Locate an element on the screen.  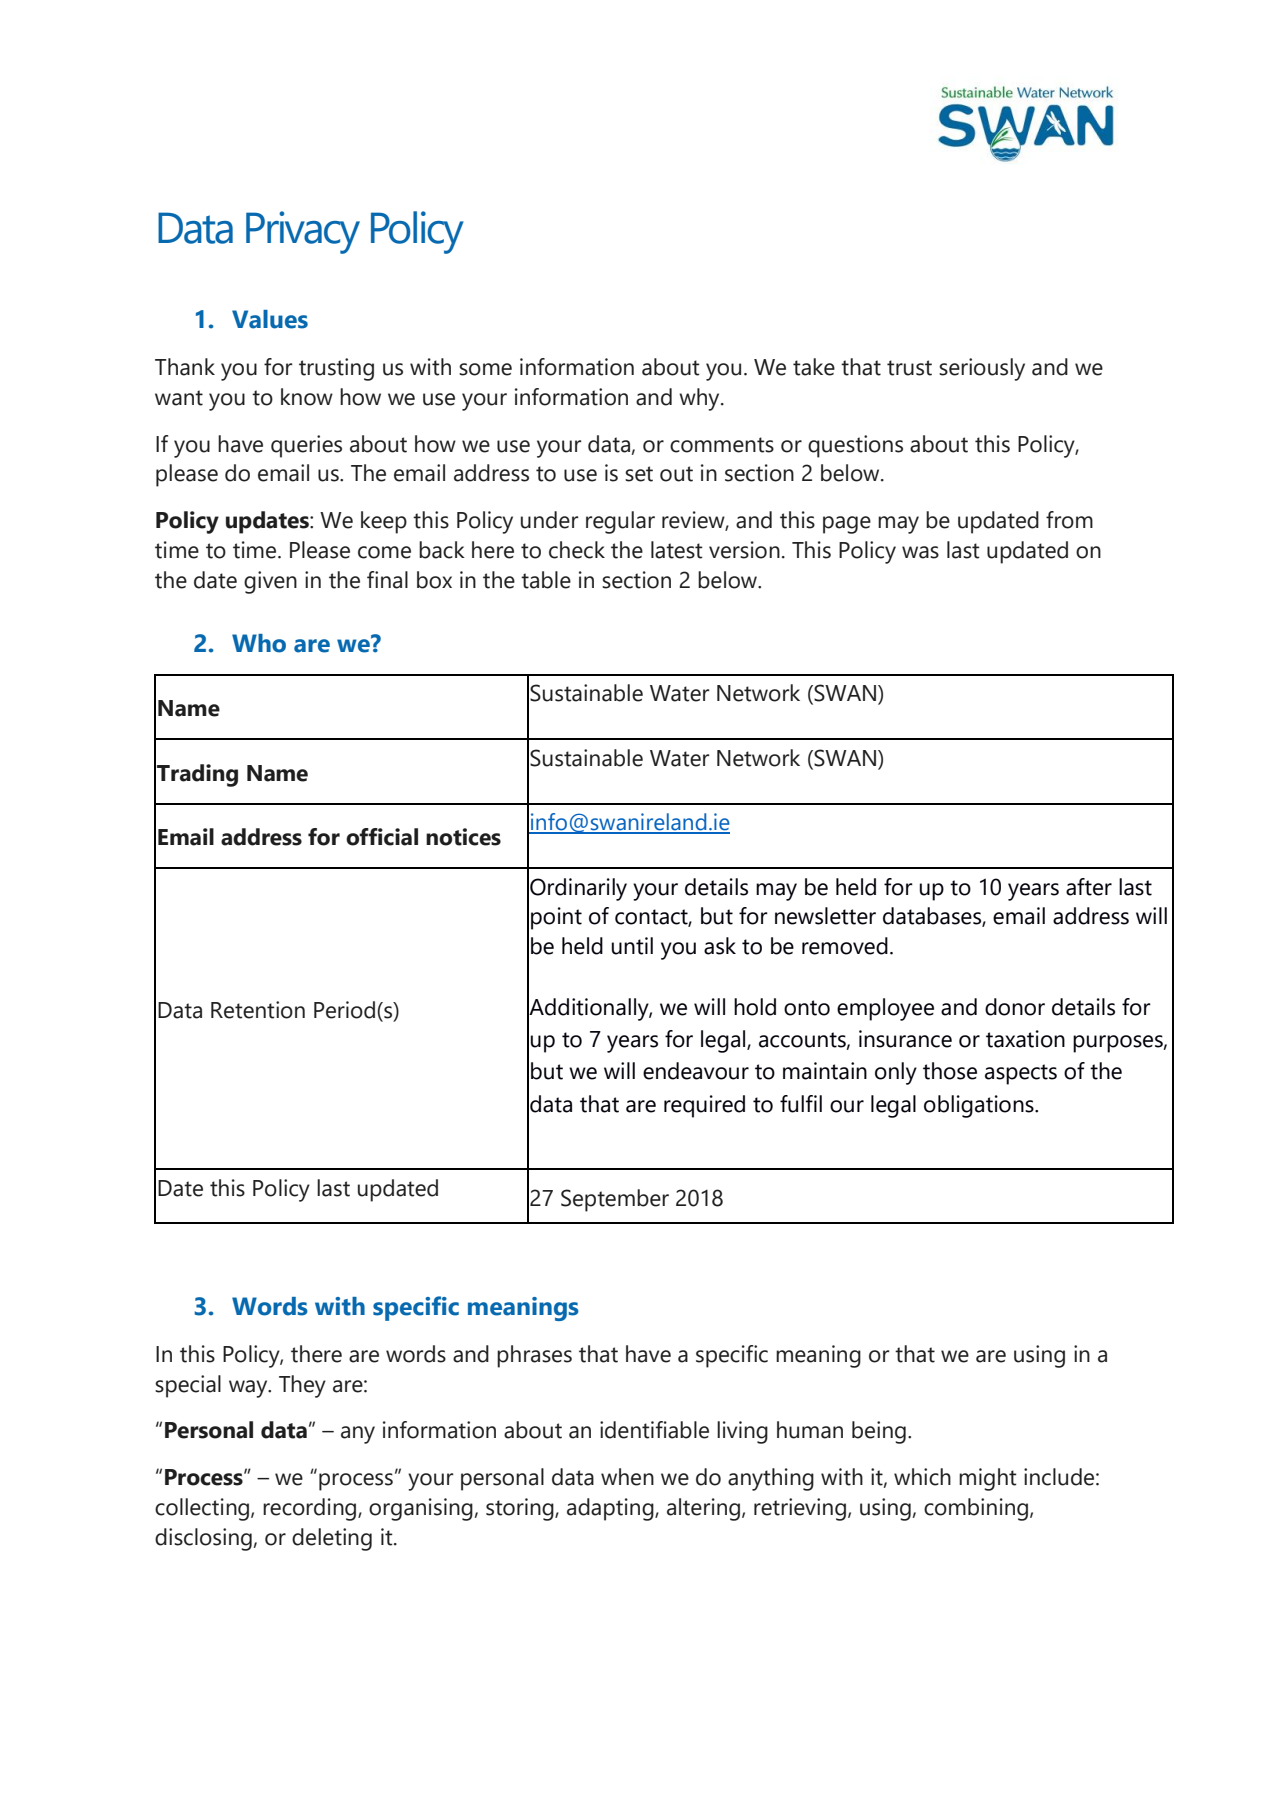
official is located at coordinates (382, 837).
